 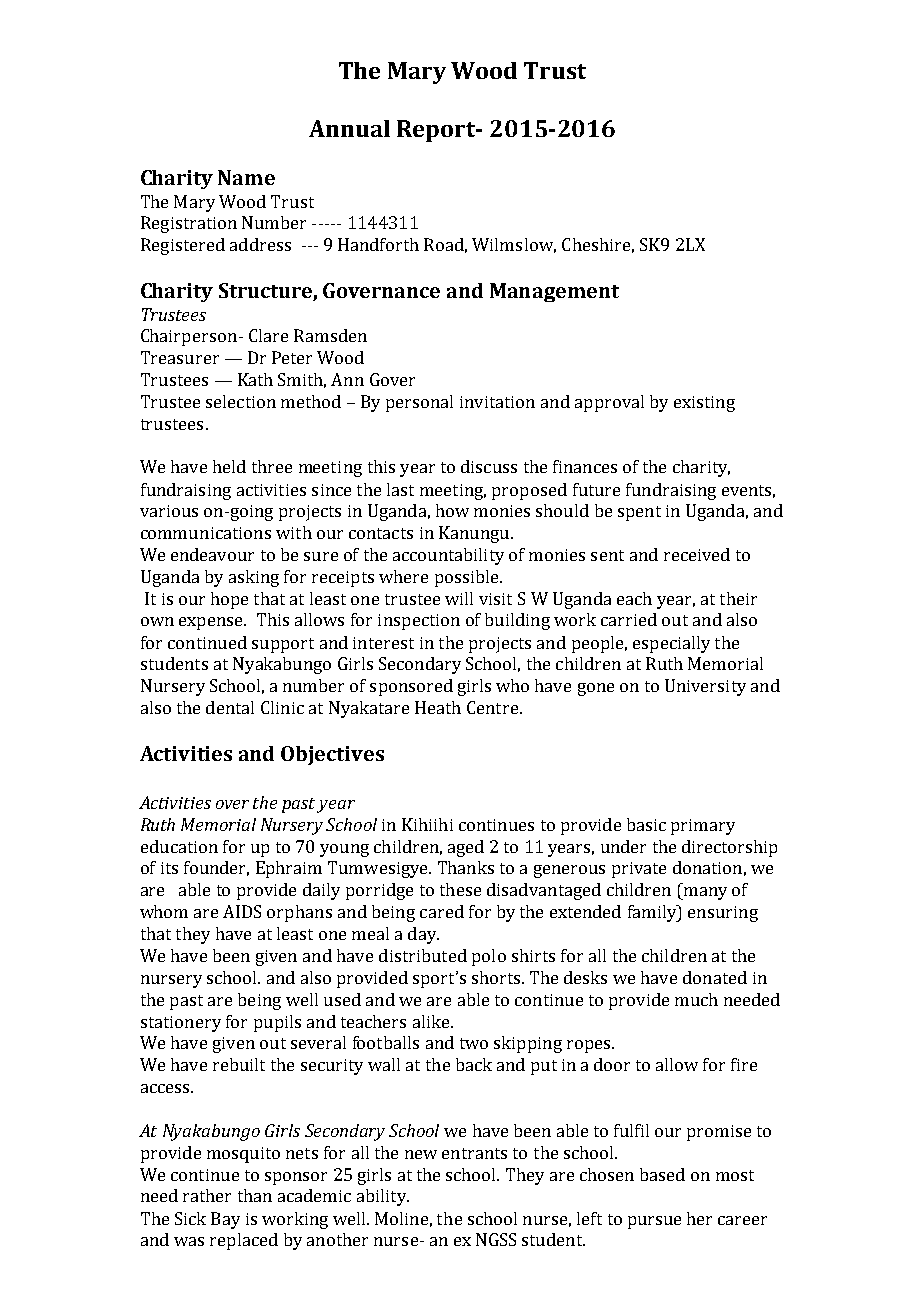 I want to click on Name, so click(x=246, y=177).
